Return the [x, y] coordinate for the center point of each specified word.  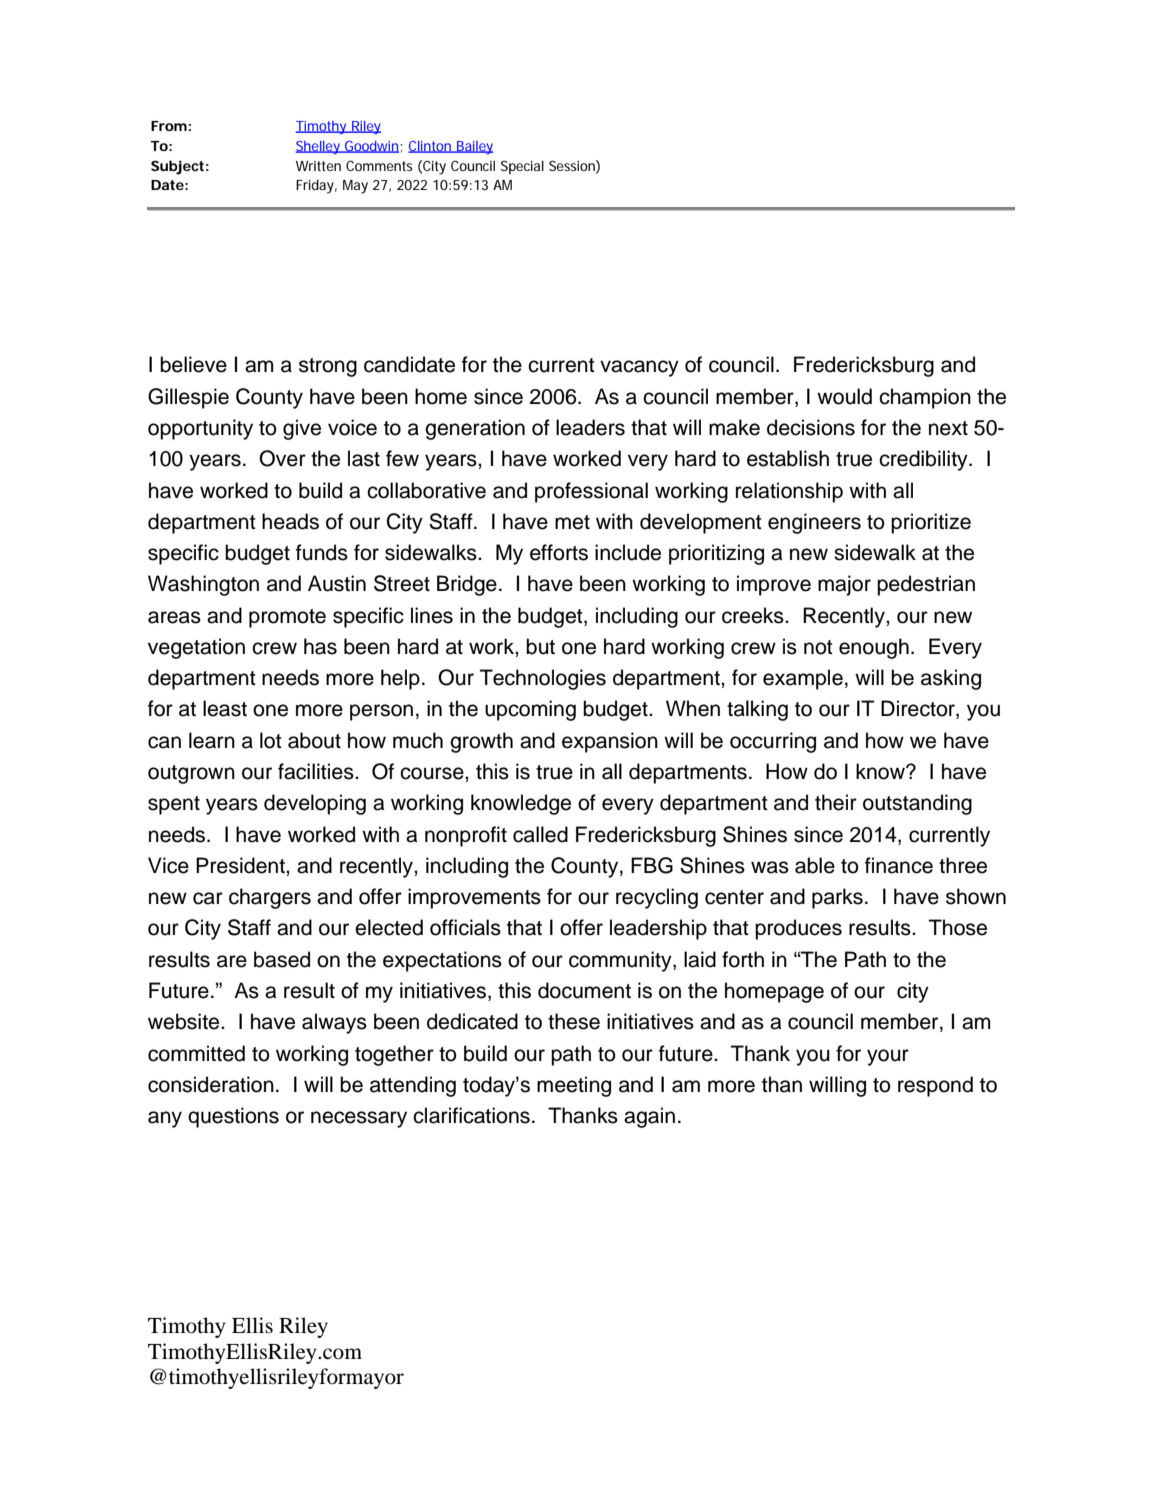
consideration [211, 1084]
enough [874, 648]
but [540, 646]
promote [287, 618]
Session [572, 166]
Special [522, 167]
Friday [315, 186]
